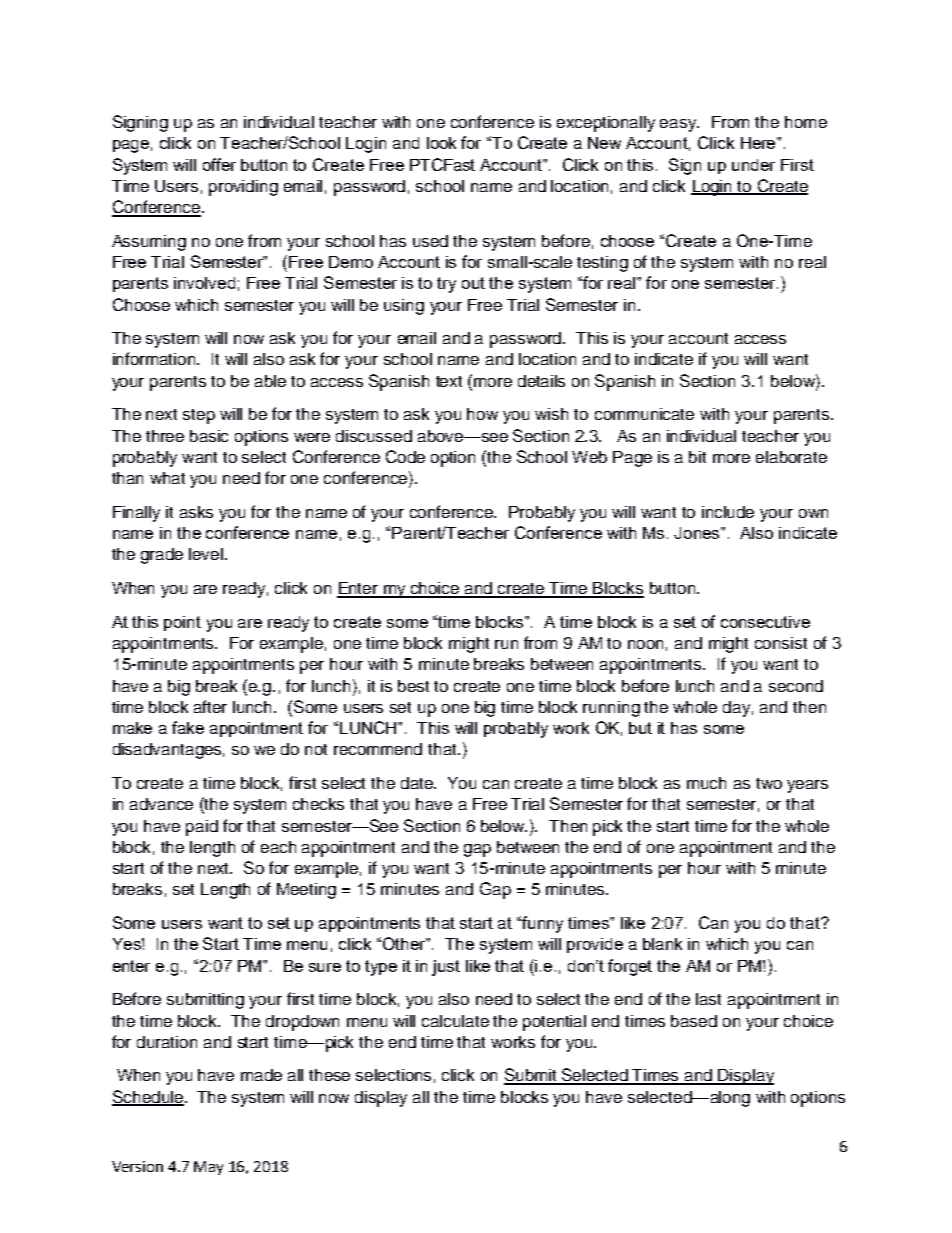 The width and height of the screenshot is (952, 1233). What do you see at coordinates (202, 828) in the screenshot?
I see `paid` at bounding box center [202, 828].
